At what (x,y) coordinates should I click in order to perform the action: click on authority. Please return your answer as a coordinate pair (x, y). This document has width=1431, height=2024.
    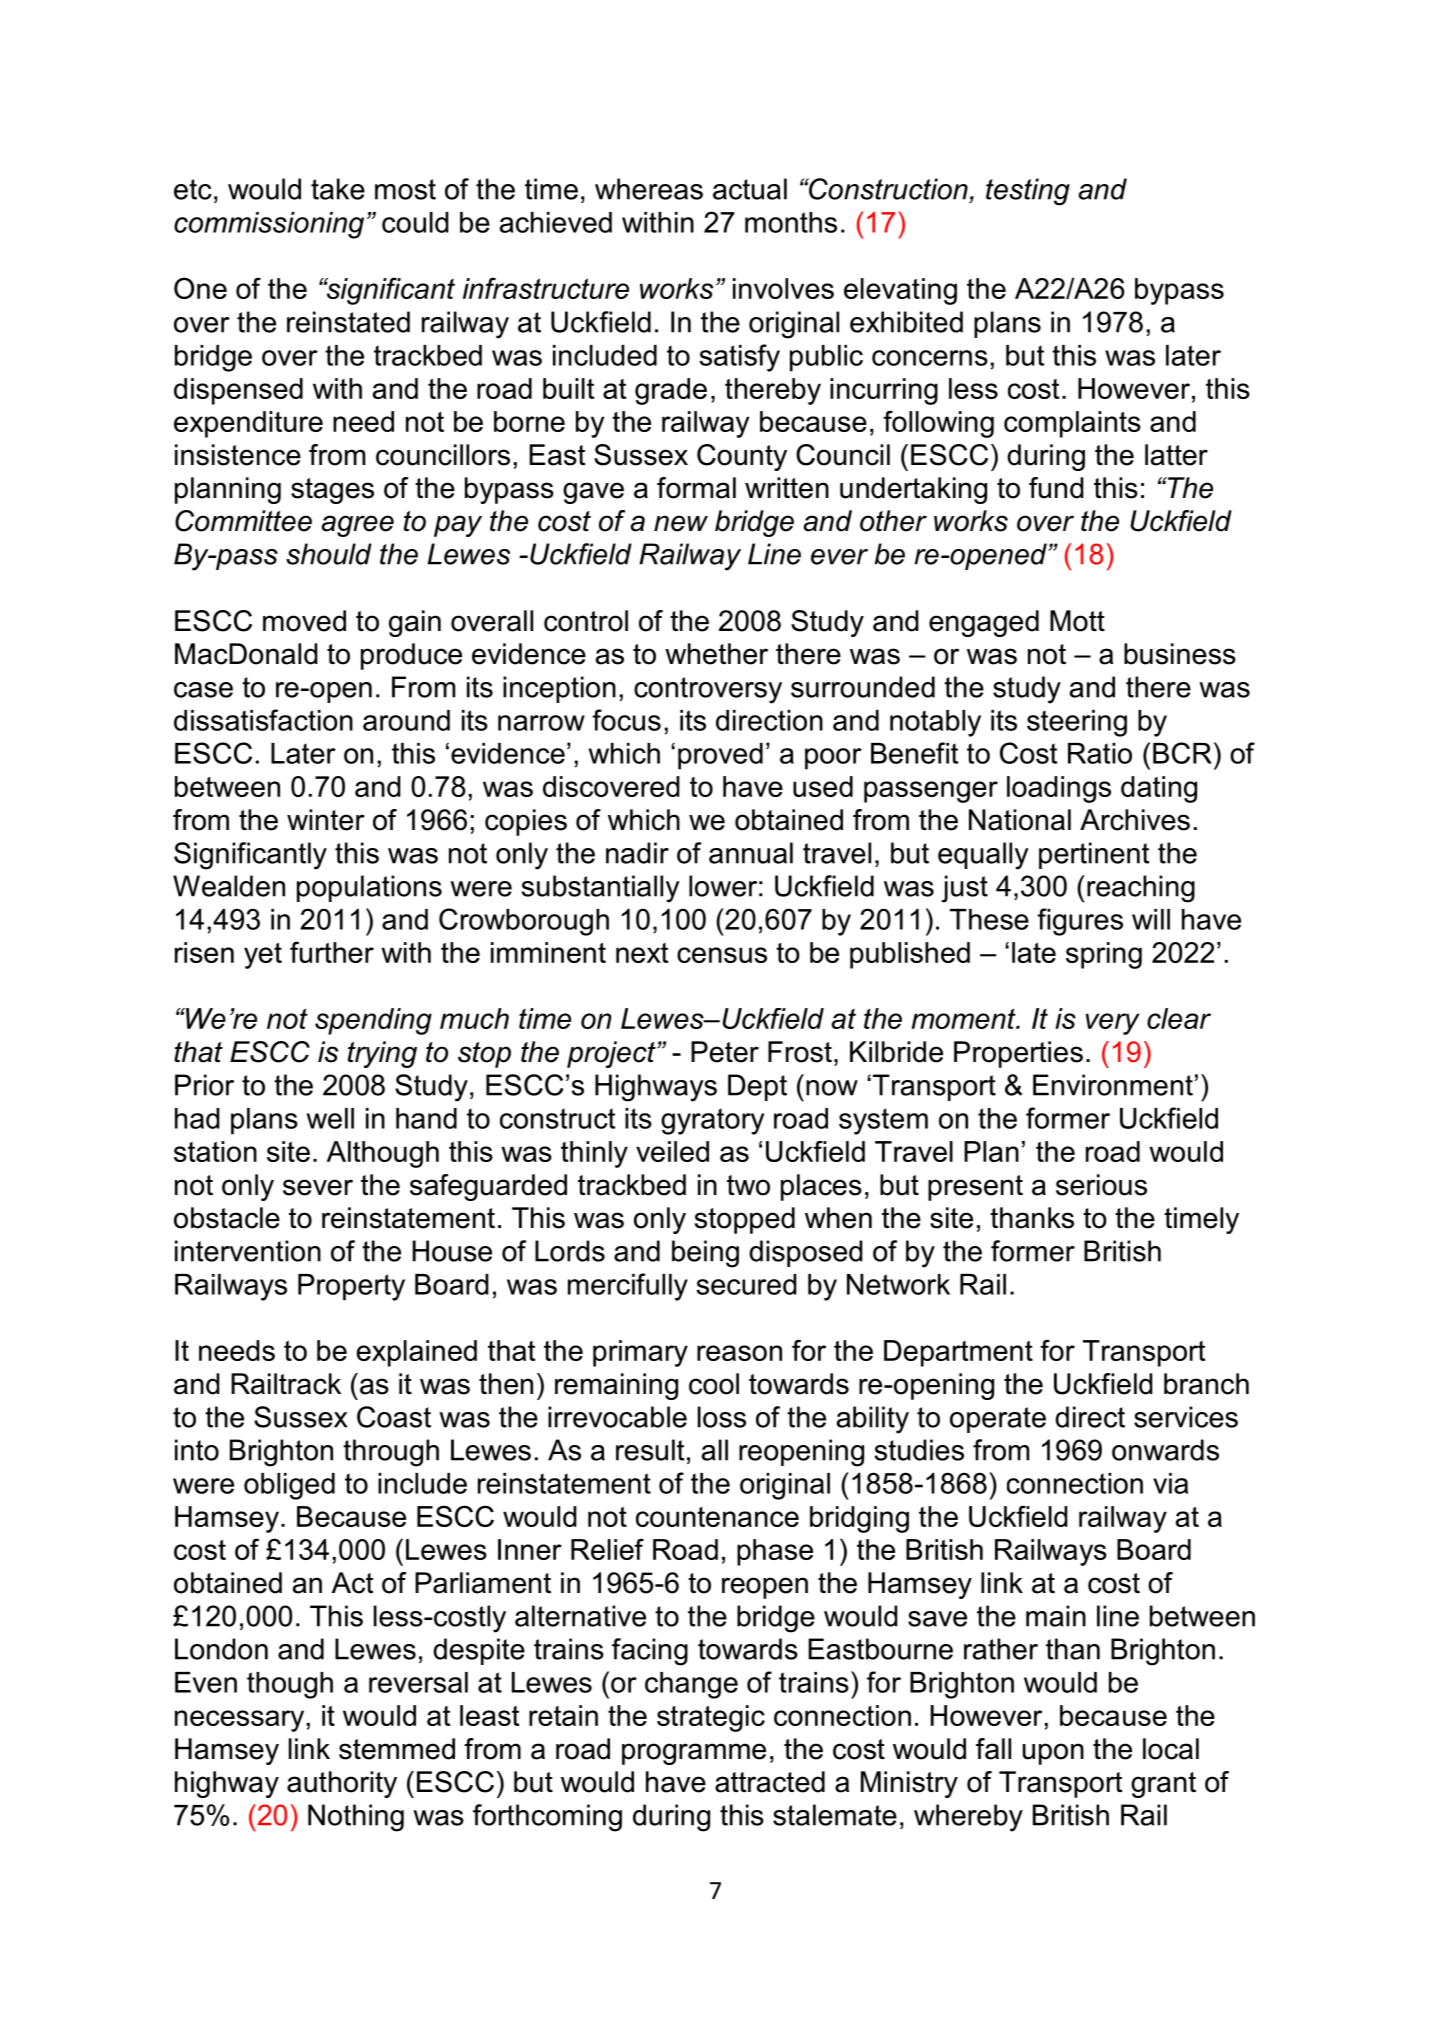
    Looking at the image, I should click on (342, 1784).
